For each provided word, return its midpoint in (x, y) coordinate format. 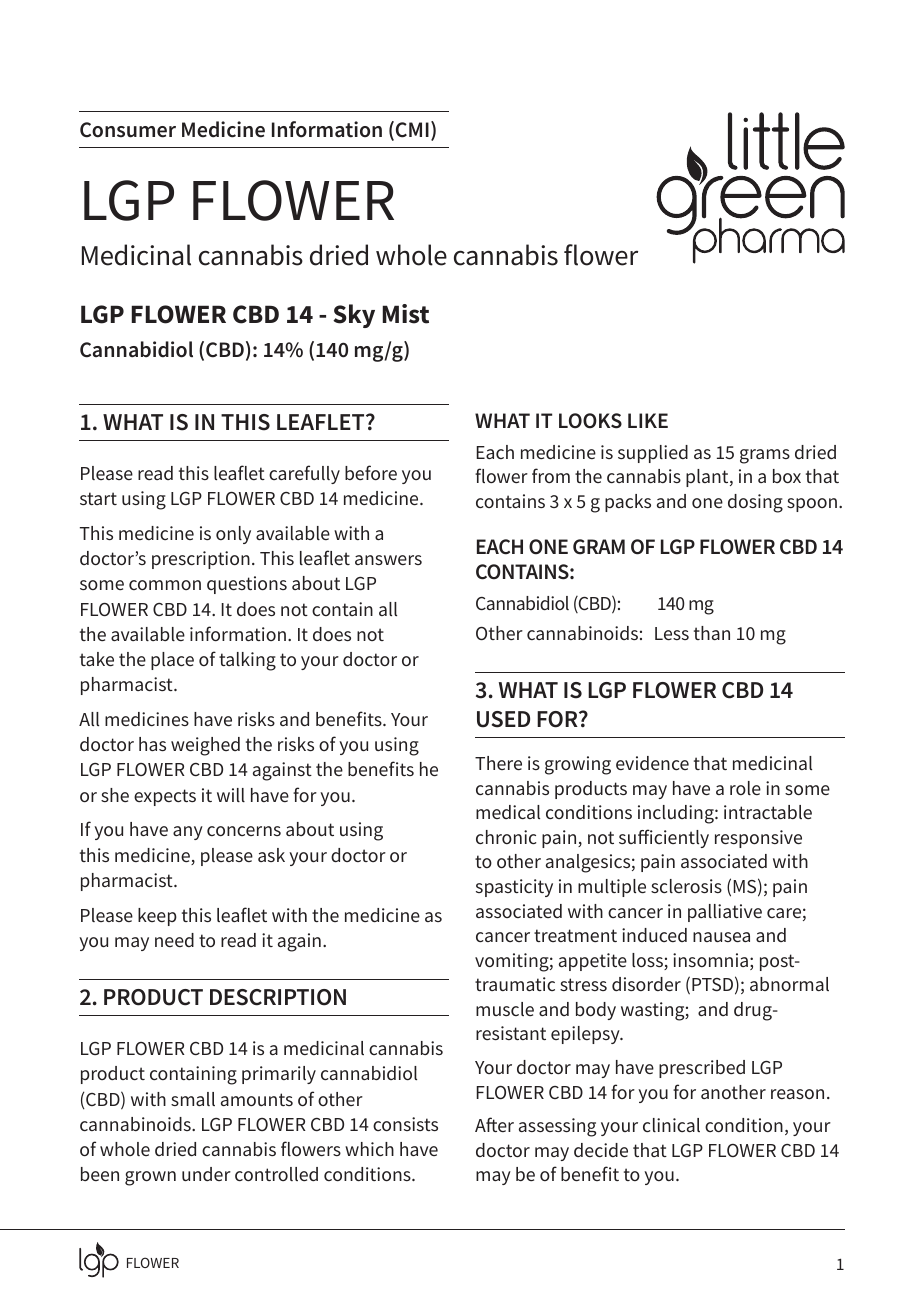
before (371, 472)
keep (157, 917)
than (712, 633)
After (494, 1124)
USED (503, 719)
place (172, 661)
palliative (725, 913)
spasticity (514, 888)
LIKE (648, 420)
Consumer (128, 130)
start (98, 498)
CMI (412, 130)
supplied (653, 454)
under (206, 1174)
